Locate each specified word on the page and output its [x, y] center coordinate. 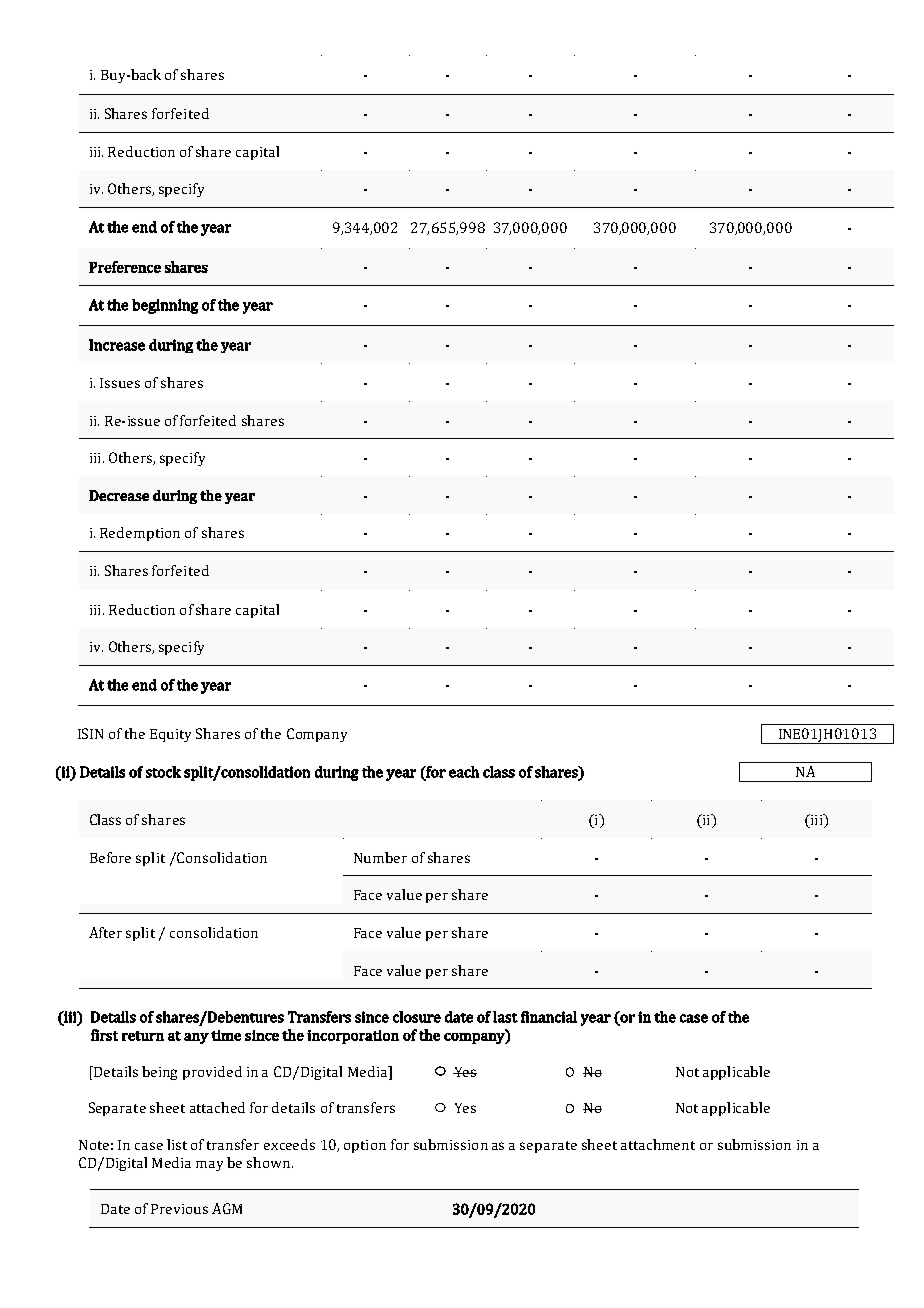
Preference [125, 267]
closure [417, 1017]
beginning [165, 306]
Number [380, 857]
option [365, 1146]
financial [549, 1017]
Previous [179, 1209]
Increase [117, 345]
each [464, 772]
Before [110, 857]
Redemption [140, 534]
